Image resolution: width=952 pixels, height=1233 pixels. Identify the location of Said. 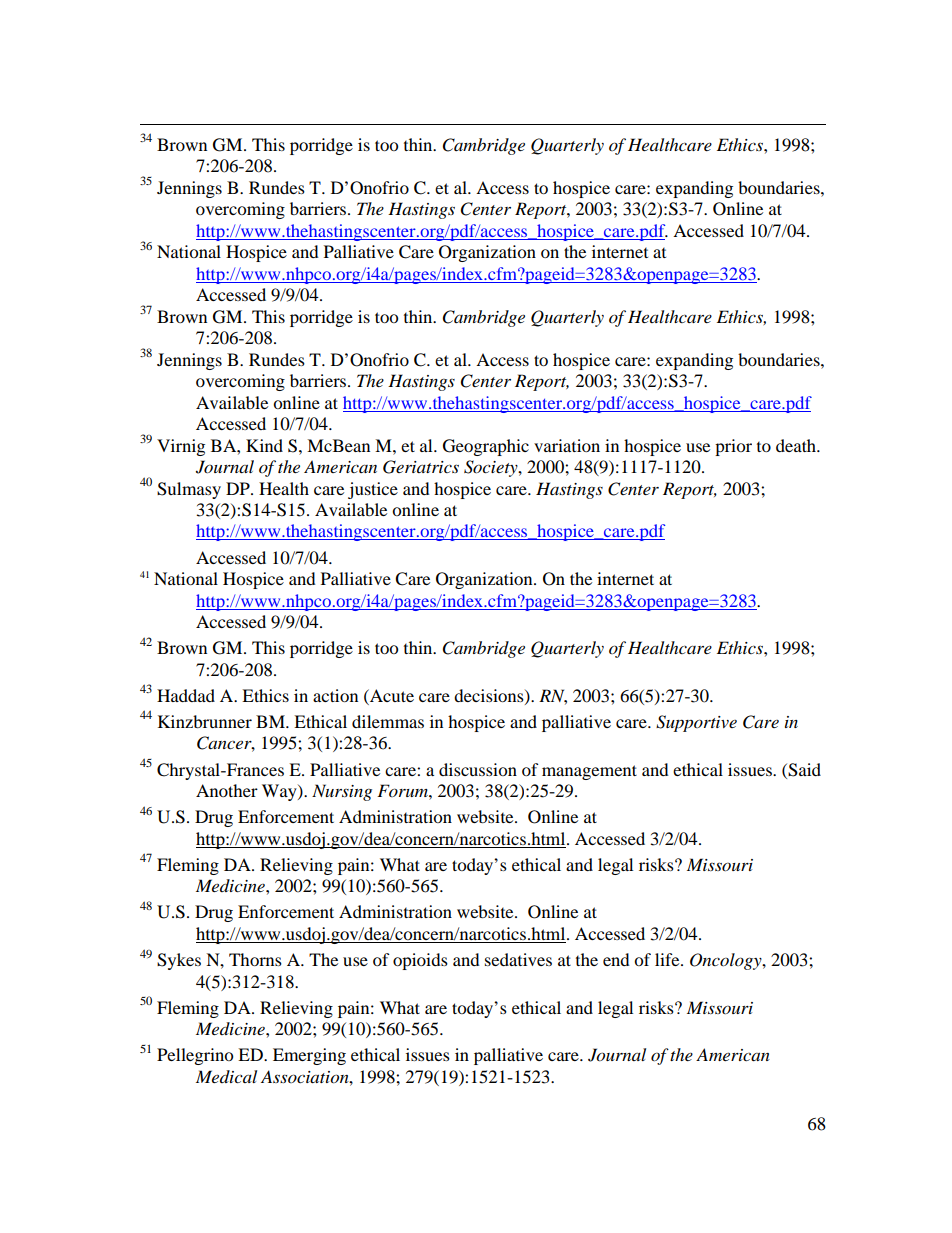
(804, 770).
